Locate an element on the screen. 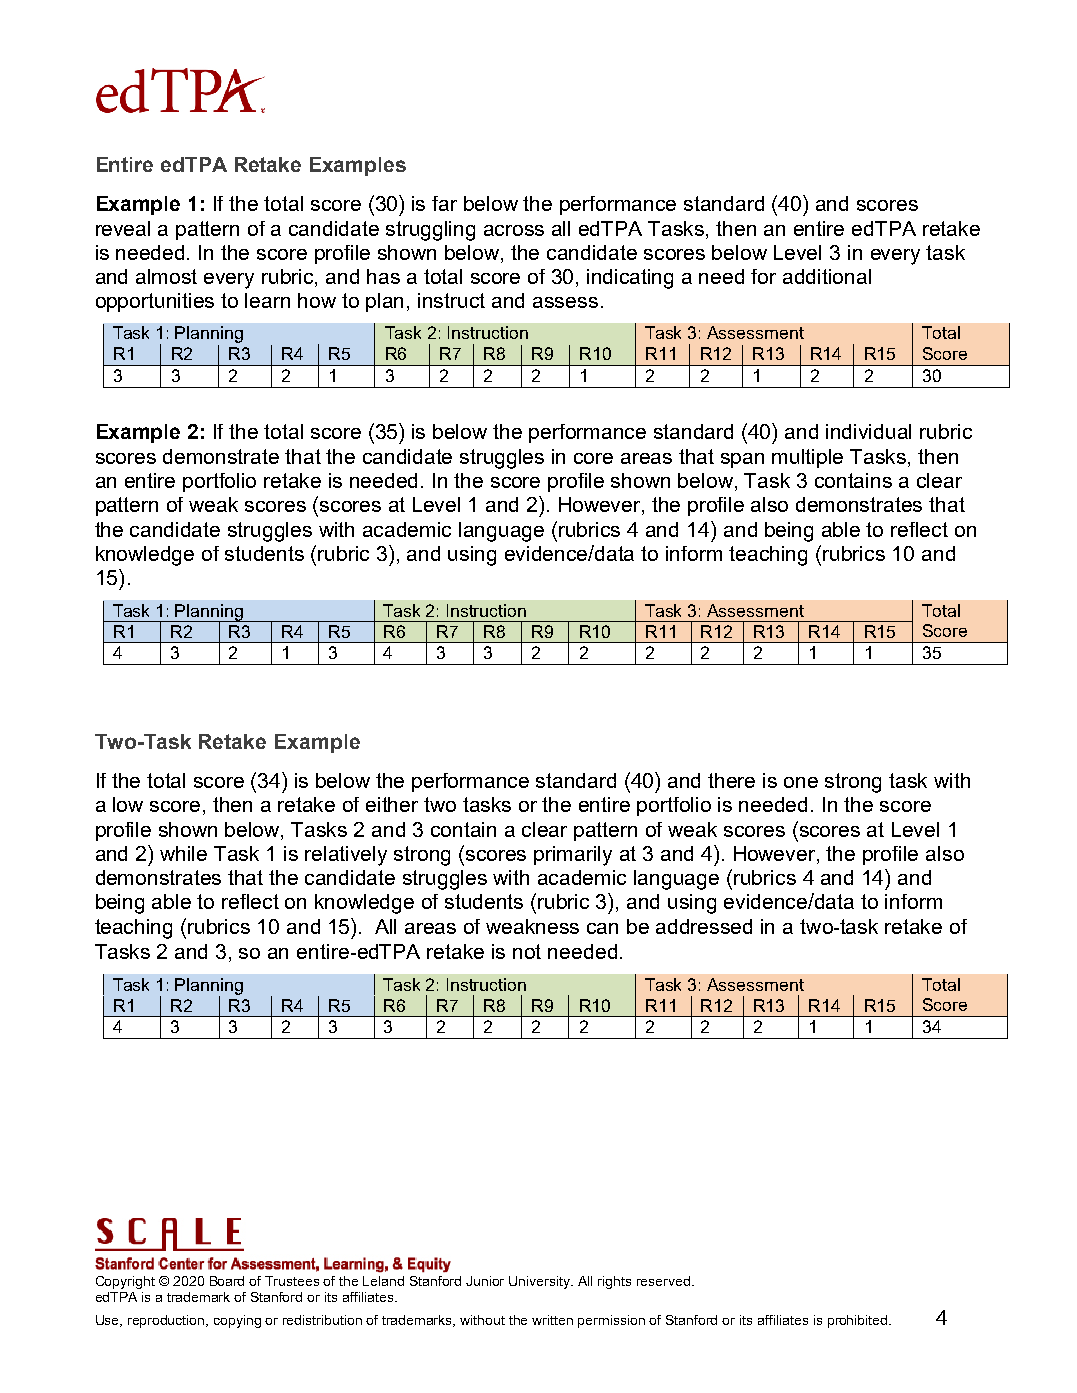  not is located at coordinates (527, 951).
